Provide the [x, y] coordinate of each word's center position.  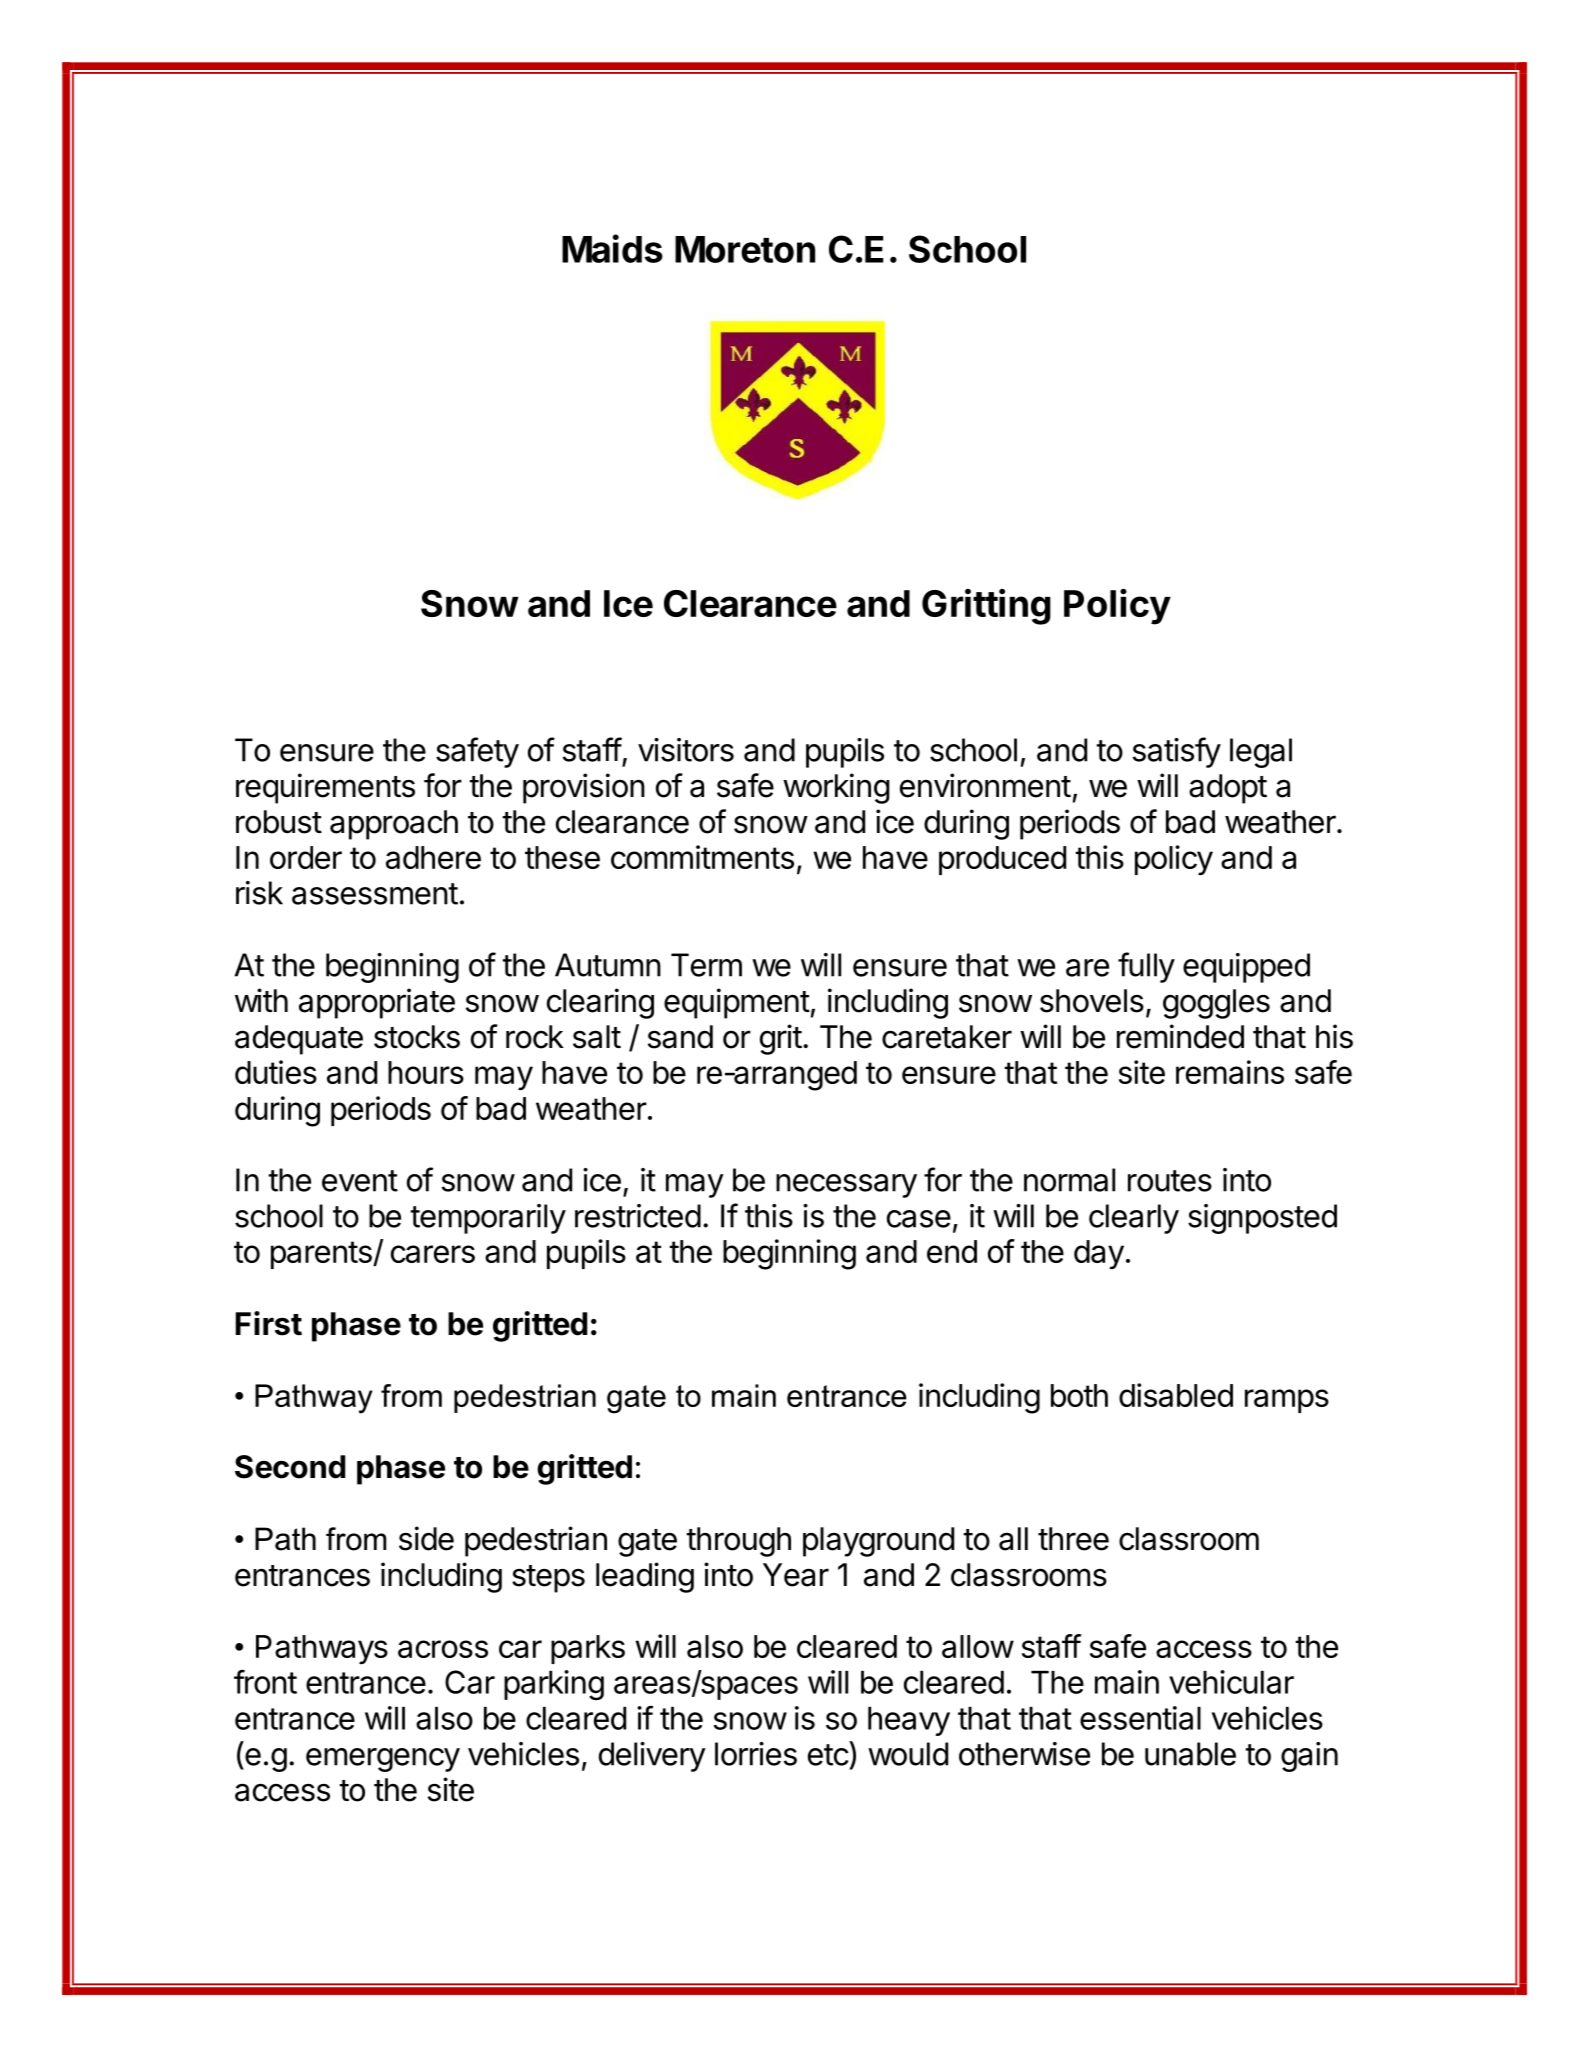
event [360, 1181]
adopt [1228, 789]
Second [290, 1467]
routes [1170, 1181]
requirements [325, 788]
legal [1261, 753]
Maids [612, 248]
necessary [846, 1186]
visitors [686, 750]
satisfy [1177, 752]
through [738, 1542]
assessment [375, 894]
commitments [702, 857]
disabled [1176, 1395]
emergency [383, 1760]
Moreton [745, 249]
